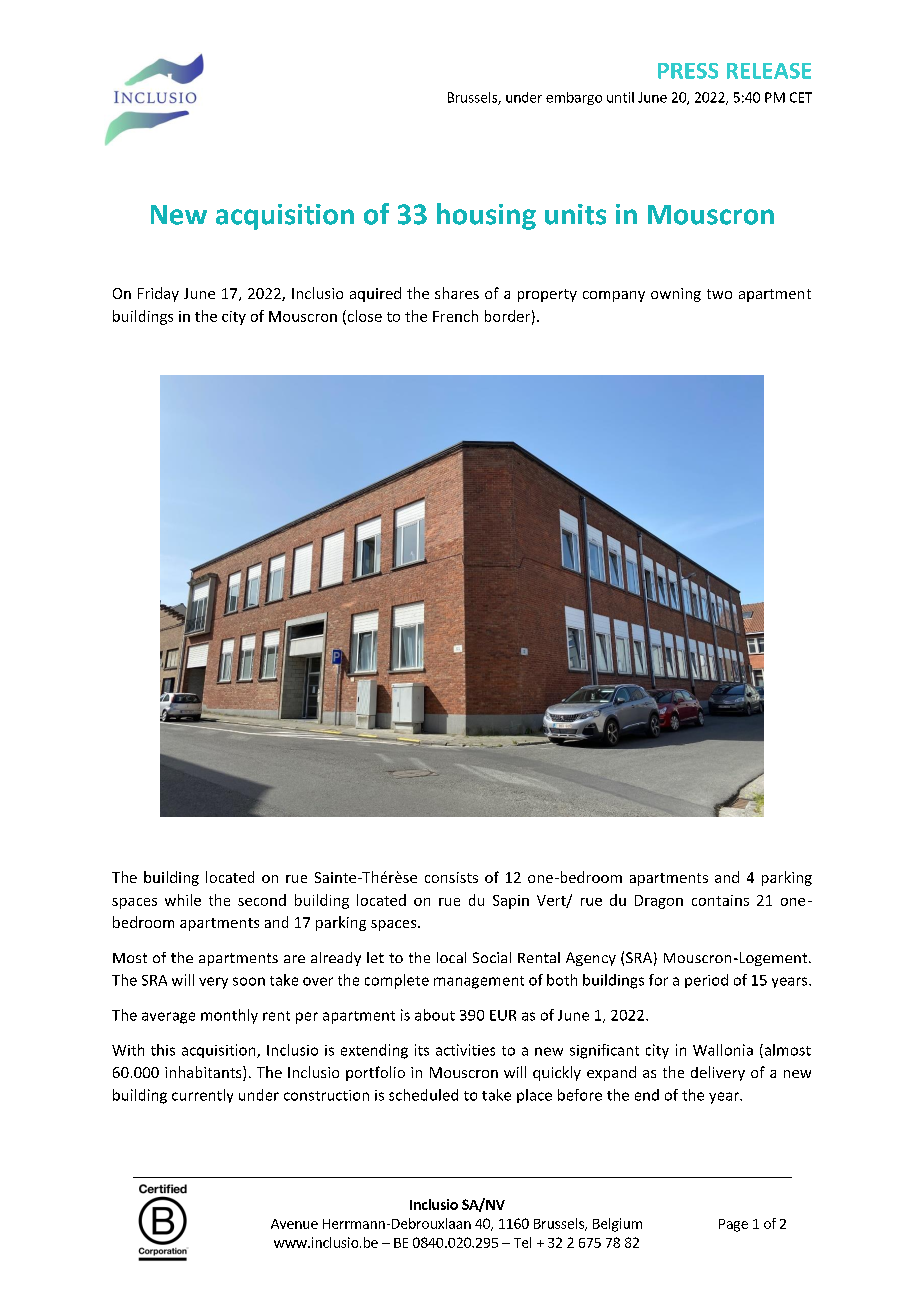 This screenshot has width=924, height=1307. Describe the element at coordinates (183, 900) in the screenshot. I see `while` at that location.
